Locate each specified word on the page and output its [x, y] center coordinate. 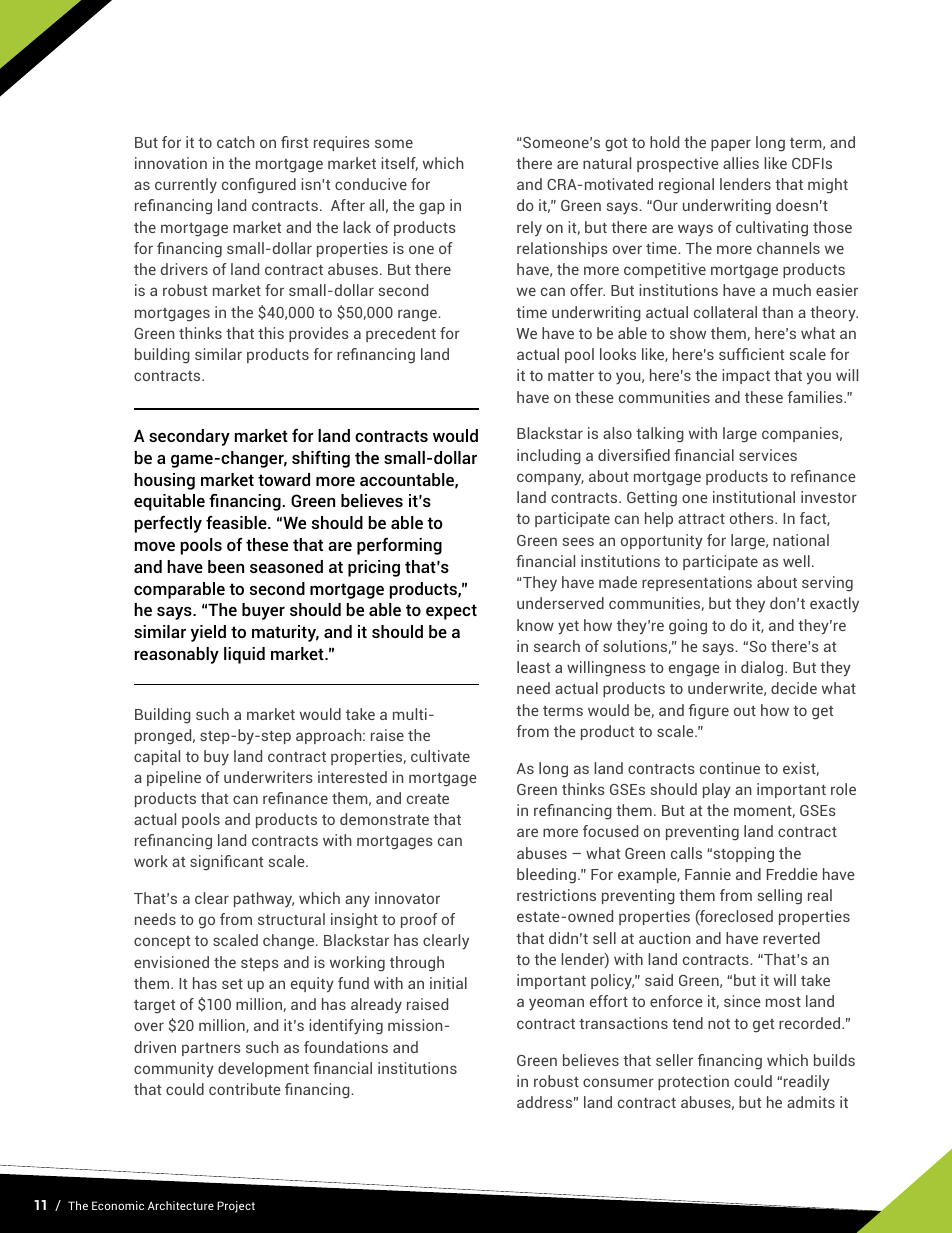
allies [741, 163]
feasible [237, 522]
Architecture [181, 1205]
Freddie [792, 874]
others [753, 518]
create [428, 799]
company [550, 479]
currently [186, 186]
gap [432, 208]
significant [226, 863]
